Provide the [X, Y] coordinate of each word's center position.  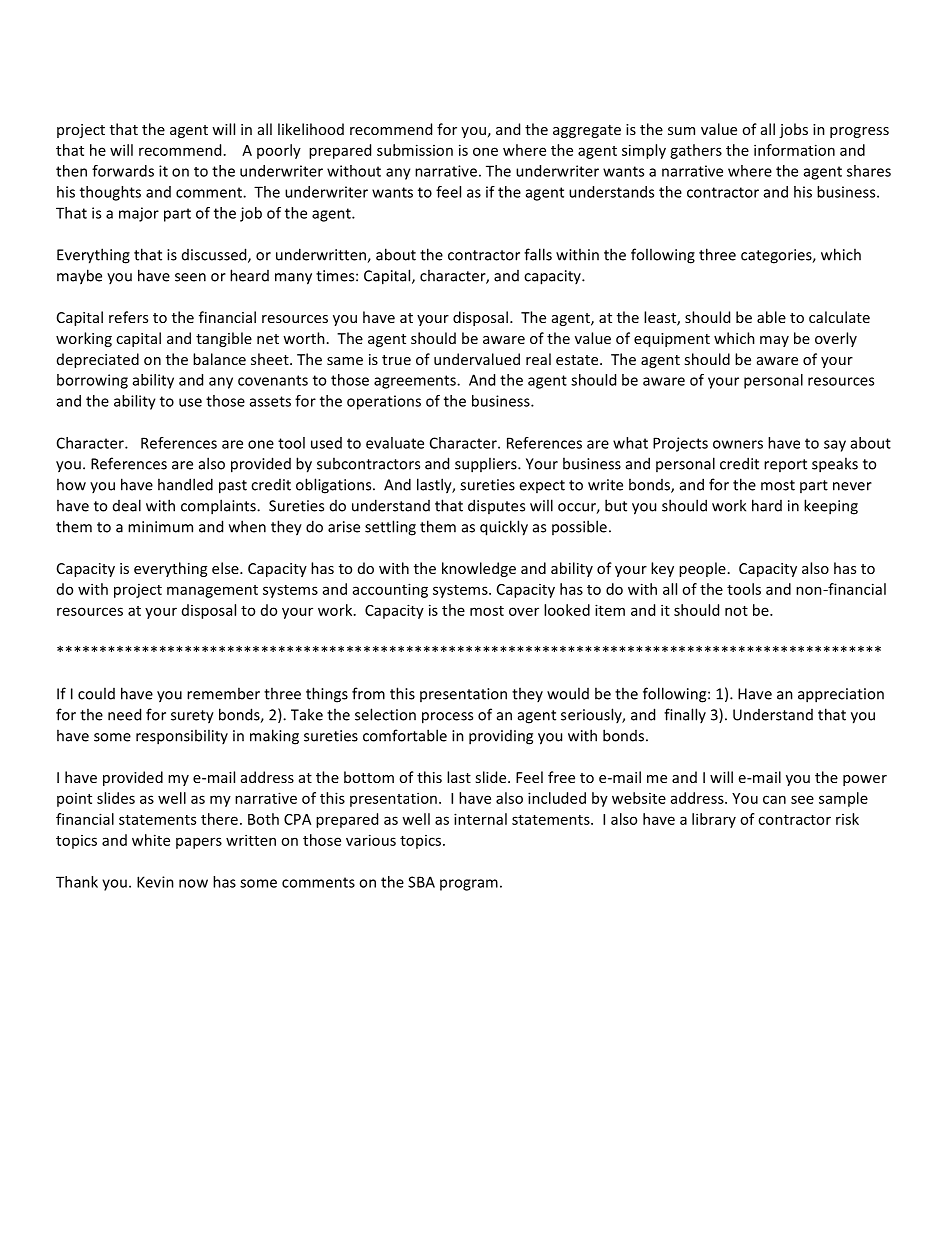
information [794, 150]
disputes [496, 506]
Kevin [155, 882]
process [447, 718]
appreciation [841, 695]
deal [127, 505]
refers [128, 317]
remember [223, 693]
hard [767, 505]
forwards [123, 171]
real [538, 359]
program [469, 885]
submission [415, 150]
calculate [839, 317]
